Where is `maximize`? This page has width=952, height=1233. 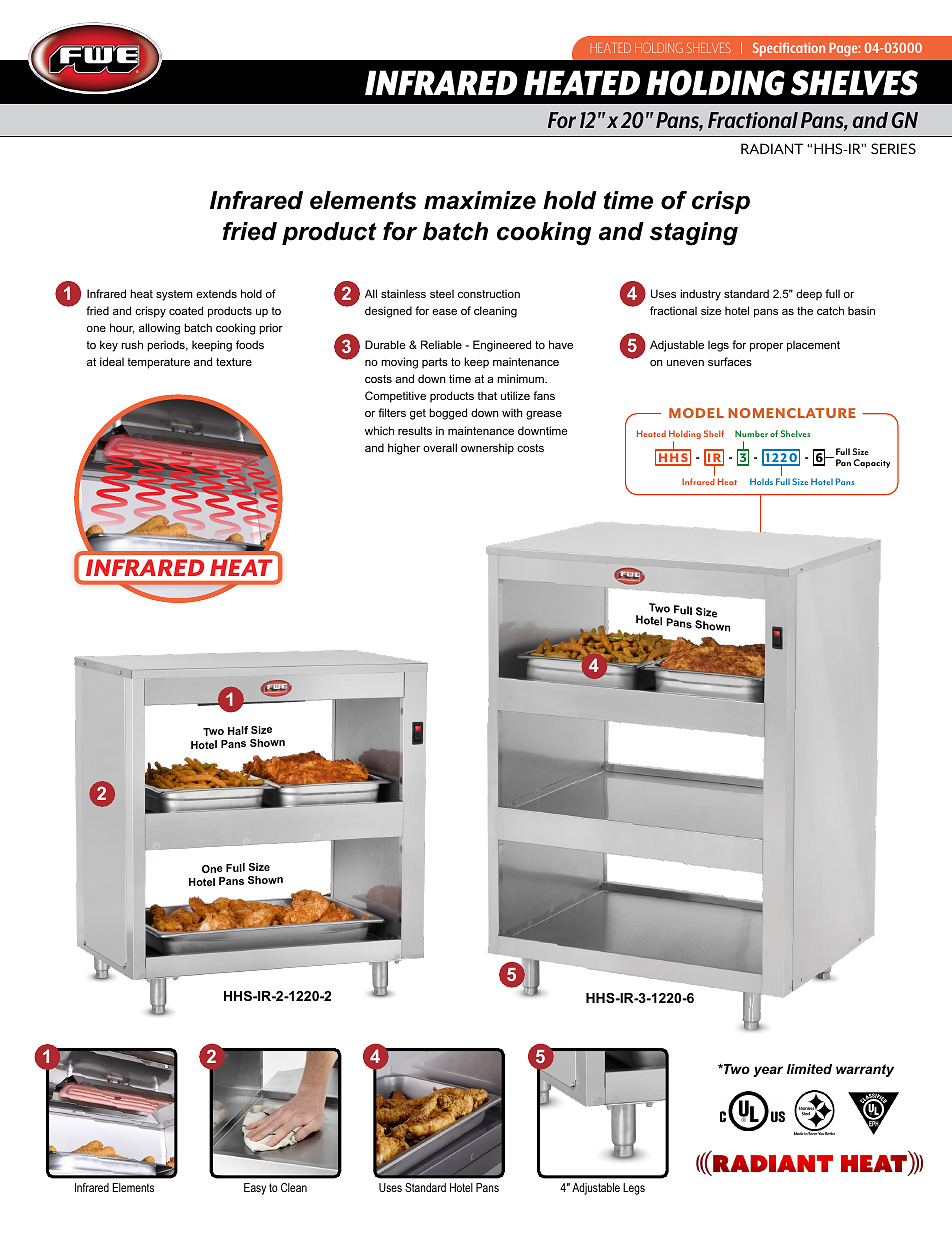
maximize is located at coordinates (480, 200).
